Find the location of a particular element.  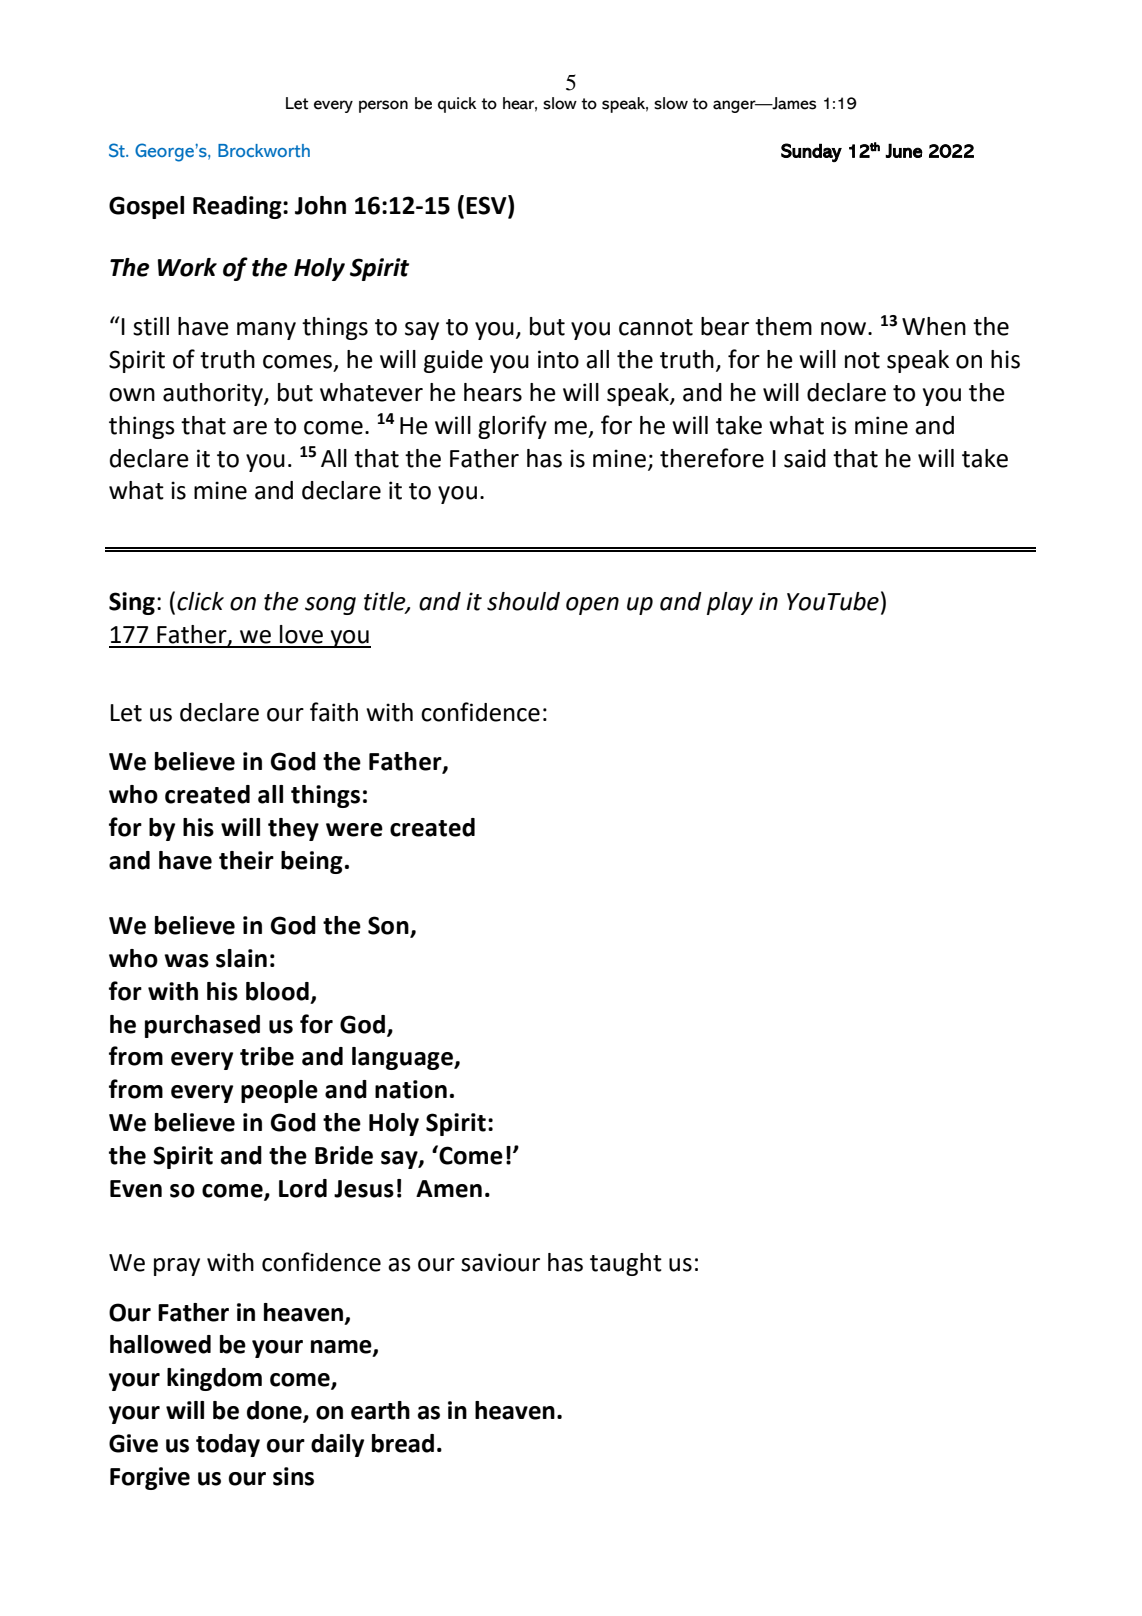

said is located at coordinates (805, 458).
